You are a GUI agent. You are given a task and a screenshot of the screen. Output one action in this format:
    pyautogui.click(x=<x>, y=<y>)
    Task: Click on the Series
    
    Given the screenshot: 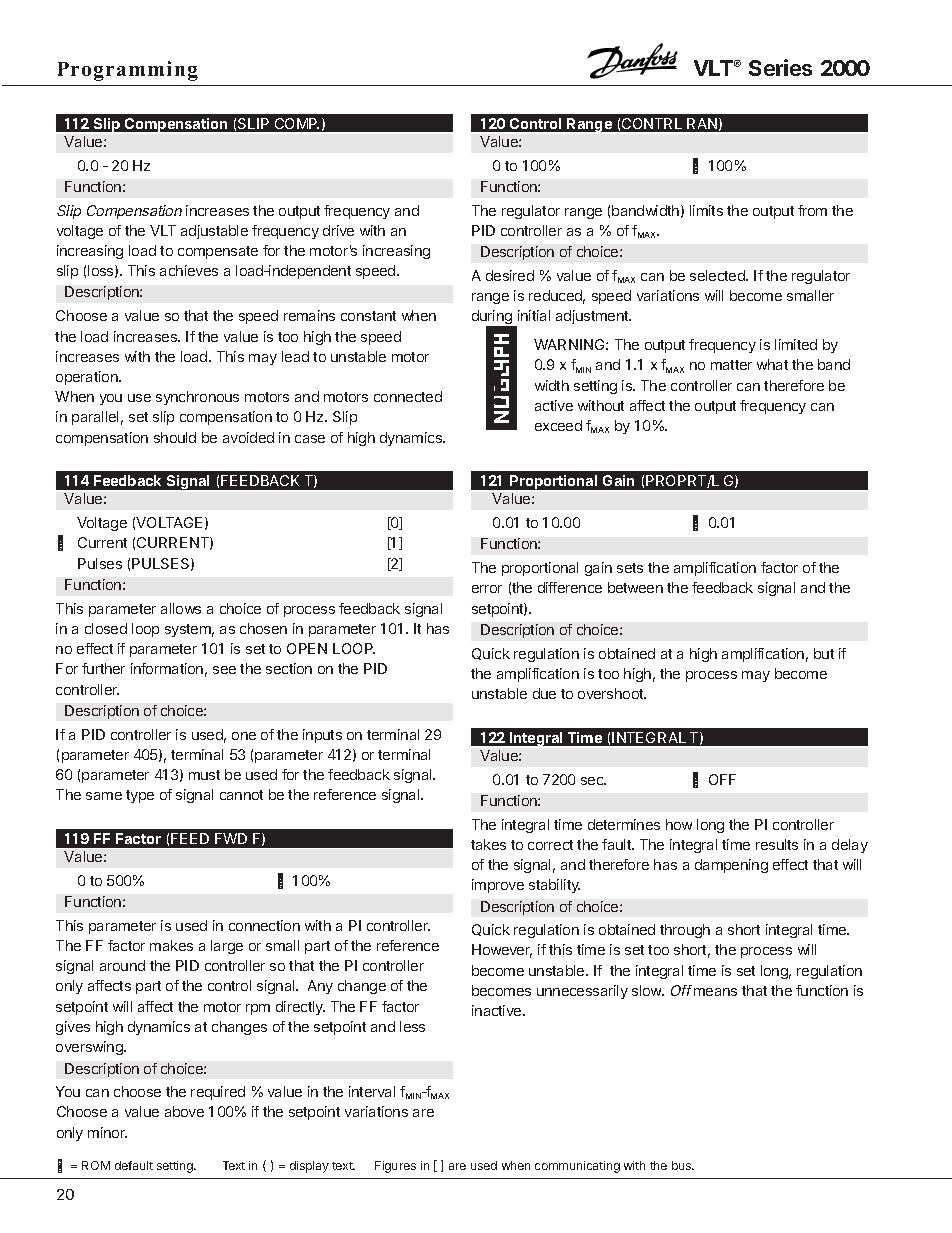 What is the action you would take?
    pyautogui.click(x=780, y=67)
